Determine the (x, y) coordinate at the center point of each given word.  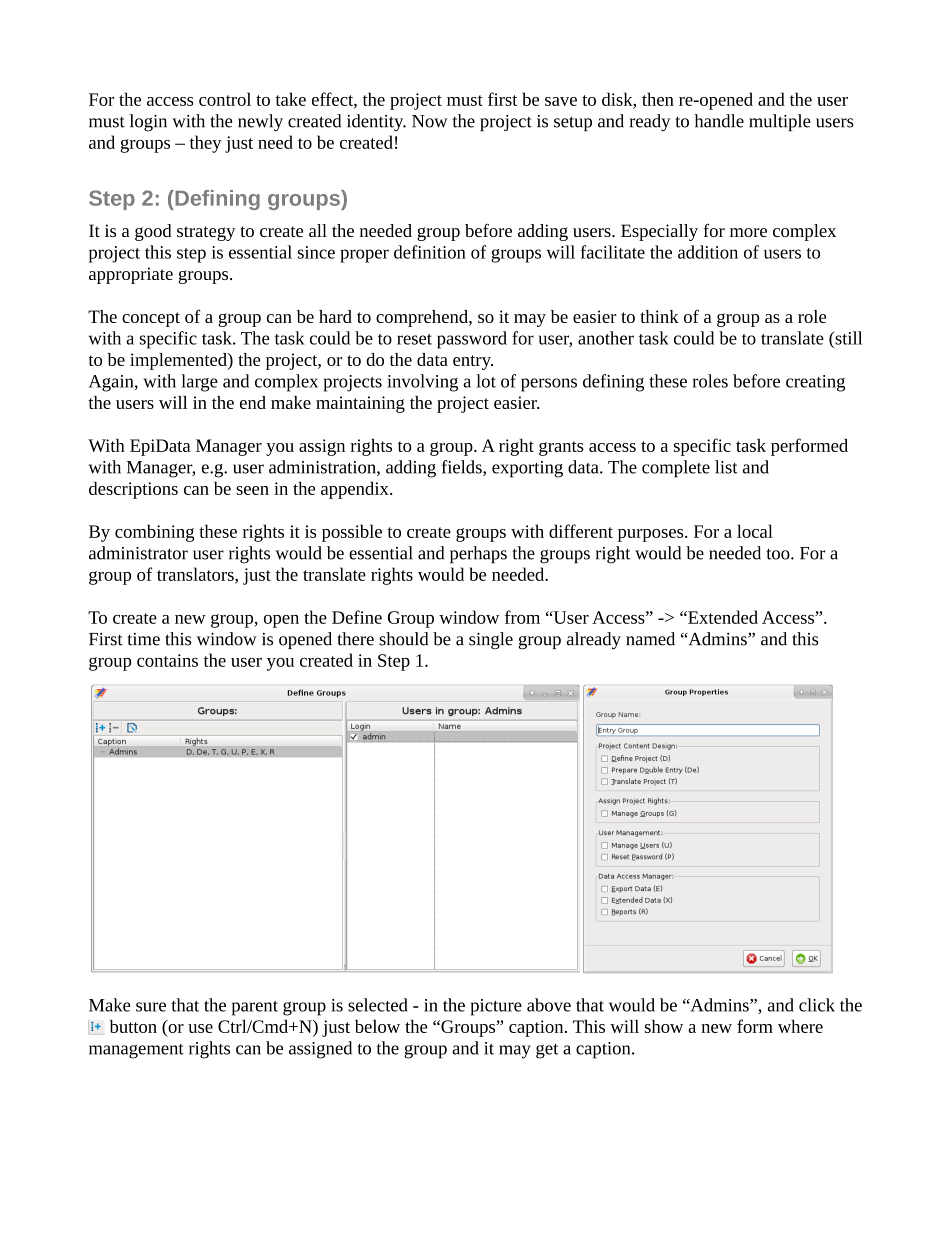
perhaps (478, 554)
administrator (138, 553)
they (206, 144)
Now (430, 121)
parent (255, 1008)
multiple (780, 122)
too (779, 554)
